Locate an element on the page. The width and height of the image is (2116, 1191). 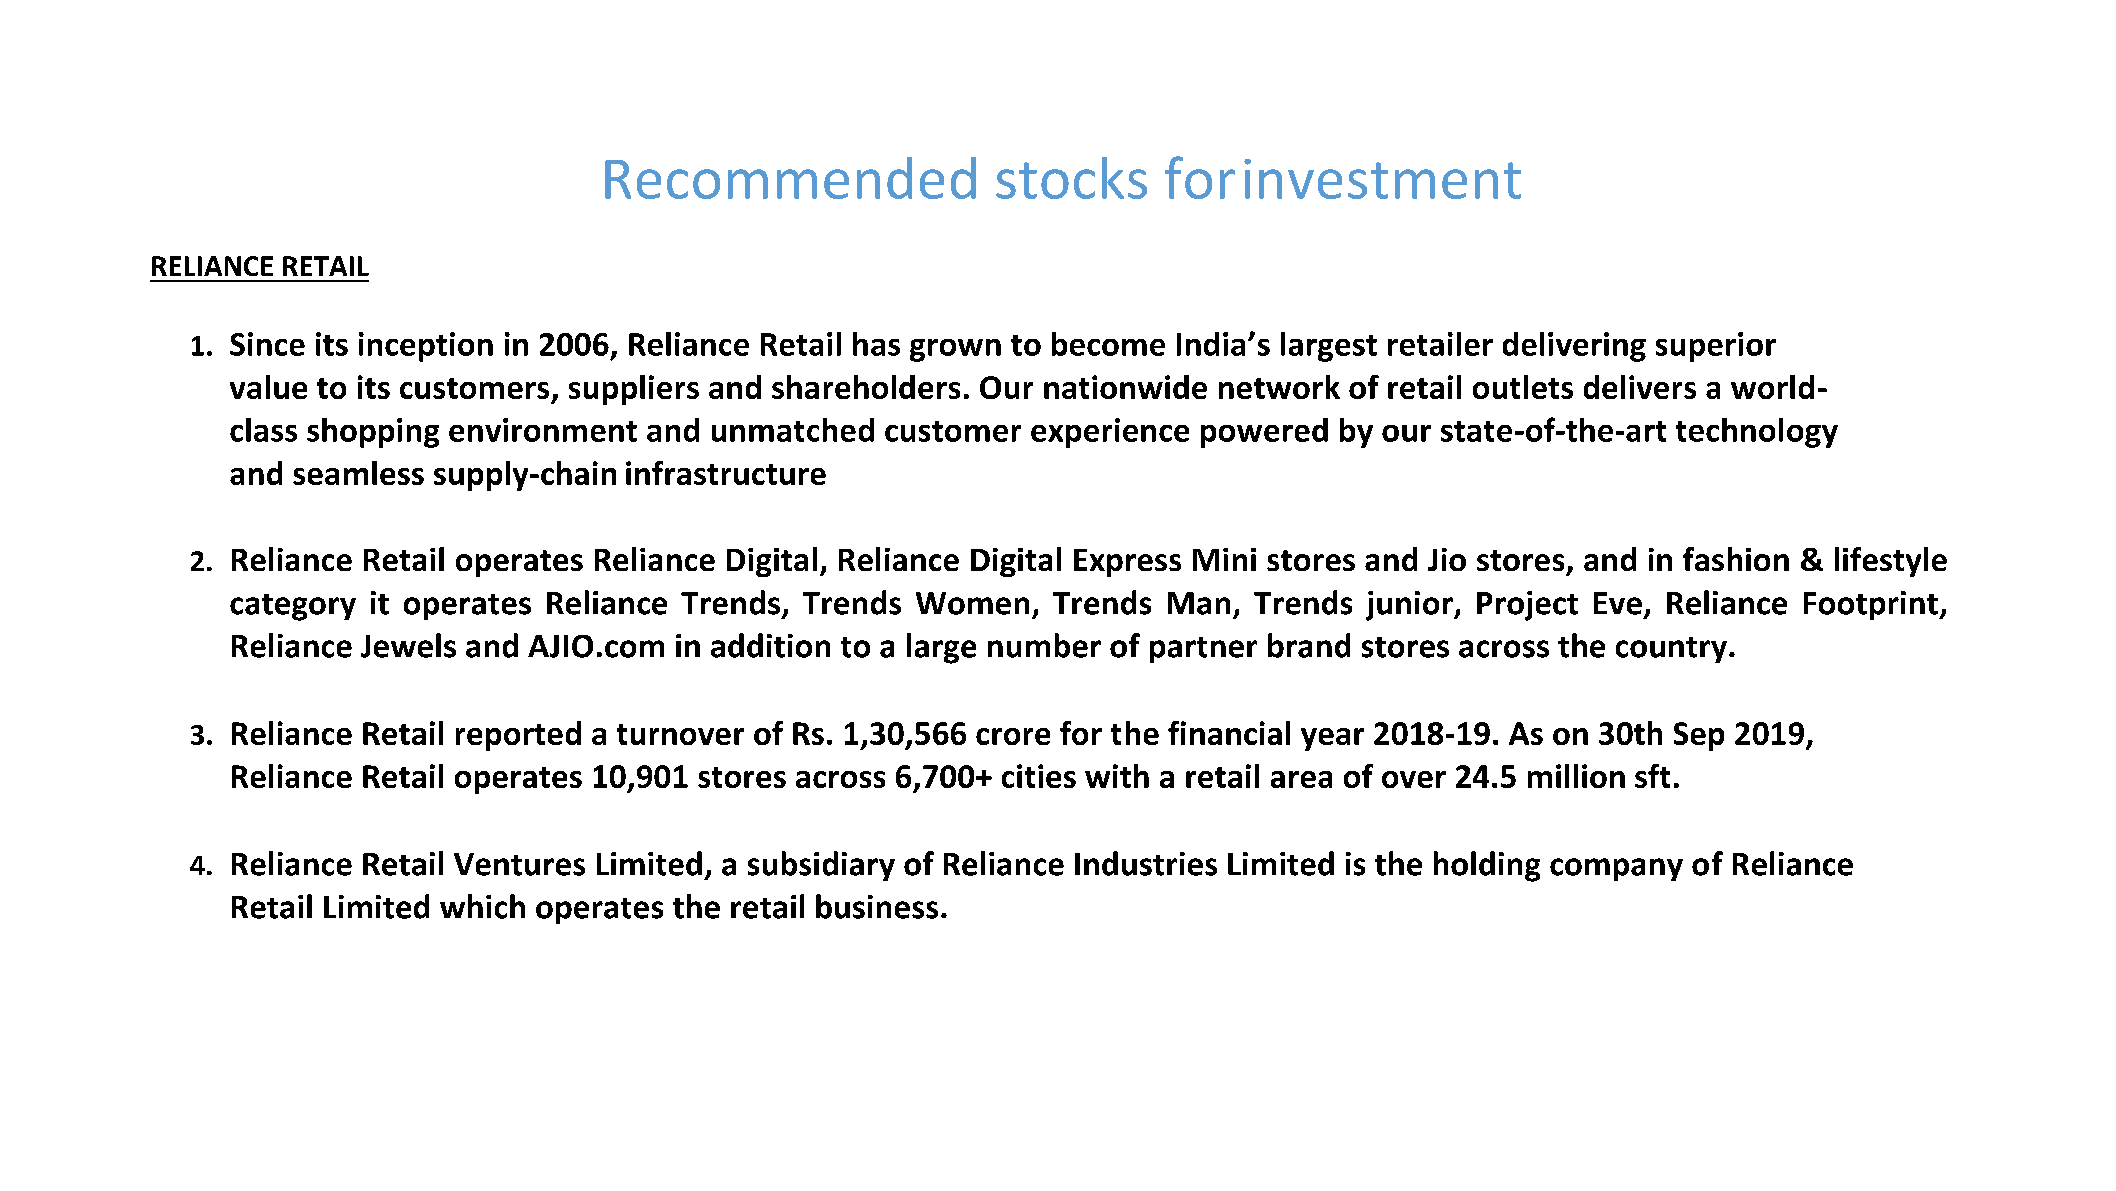
company is located at coordinates (1616, 869).
